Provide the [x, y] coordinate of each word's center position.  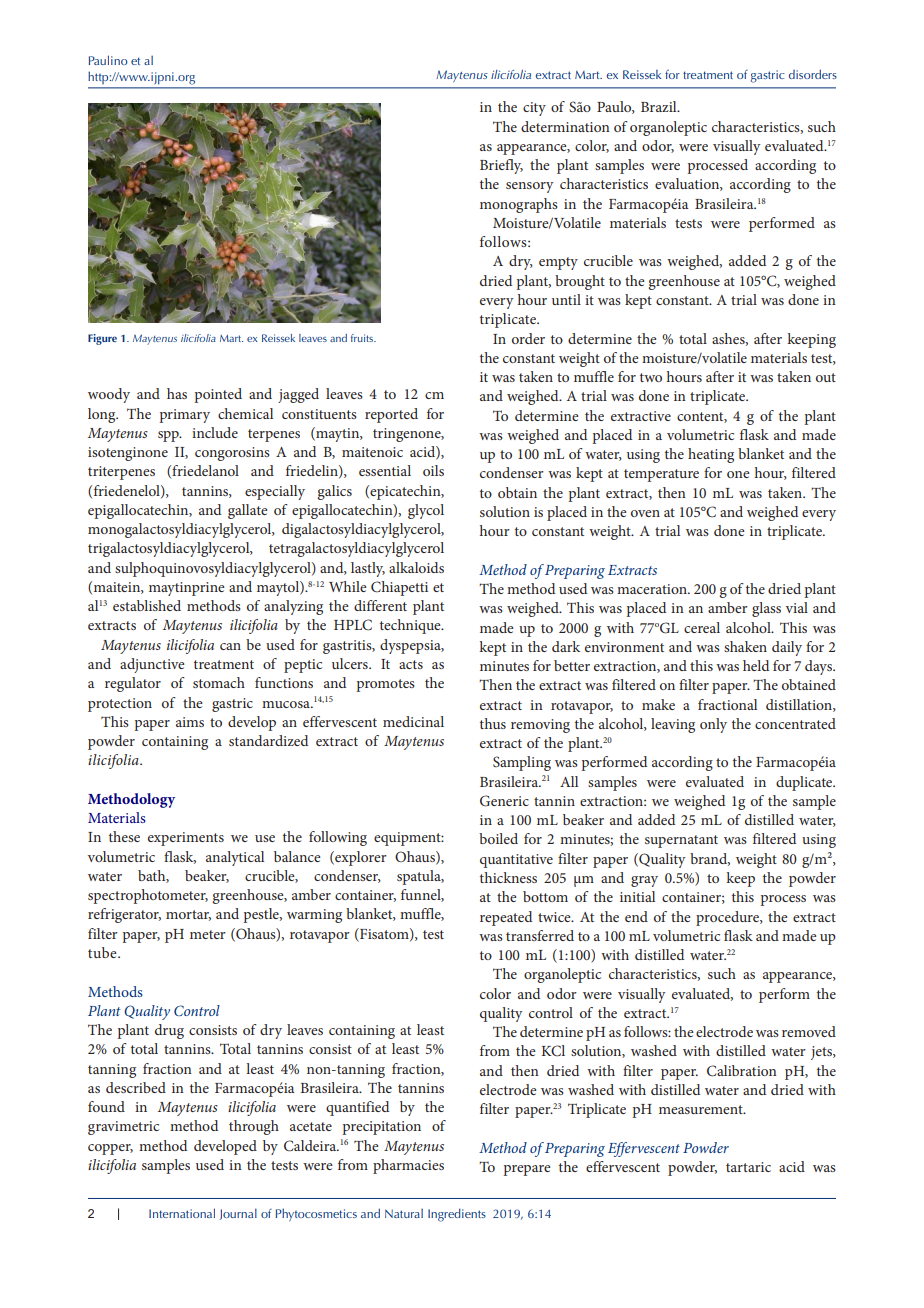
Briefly [501, 166]
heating [711, 455]
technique [411, 626]
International [182, 1213]
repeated [506, 918]
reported [391, 415]
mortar [188, 915]
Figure [102, 339]
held [756, 665]
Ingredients [457, 1215]
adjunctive [152, 665]
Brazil [660, 106]
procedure [729, 918]
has [177, 393]
